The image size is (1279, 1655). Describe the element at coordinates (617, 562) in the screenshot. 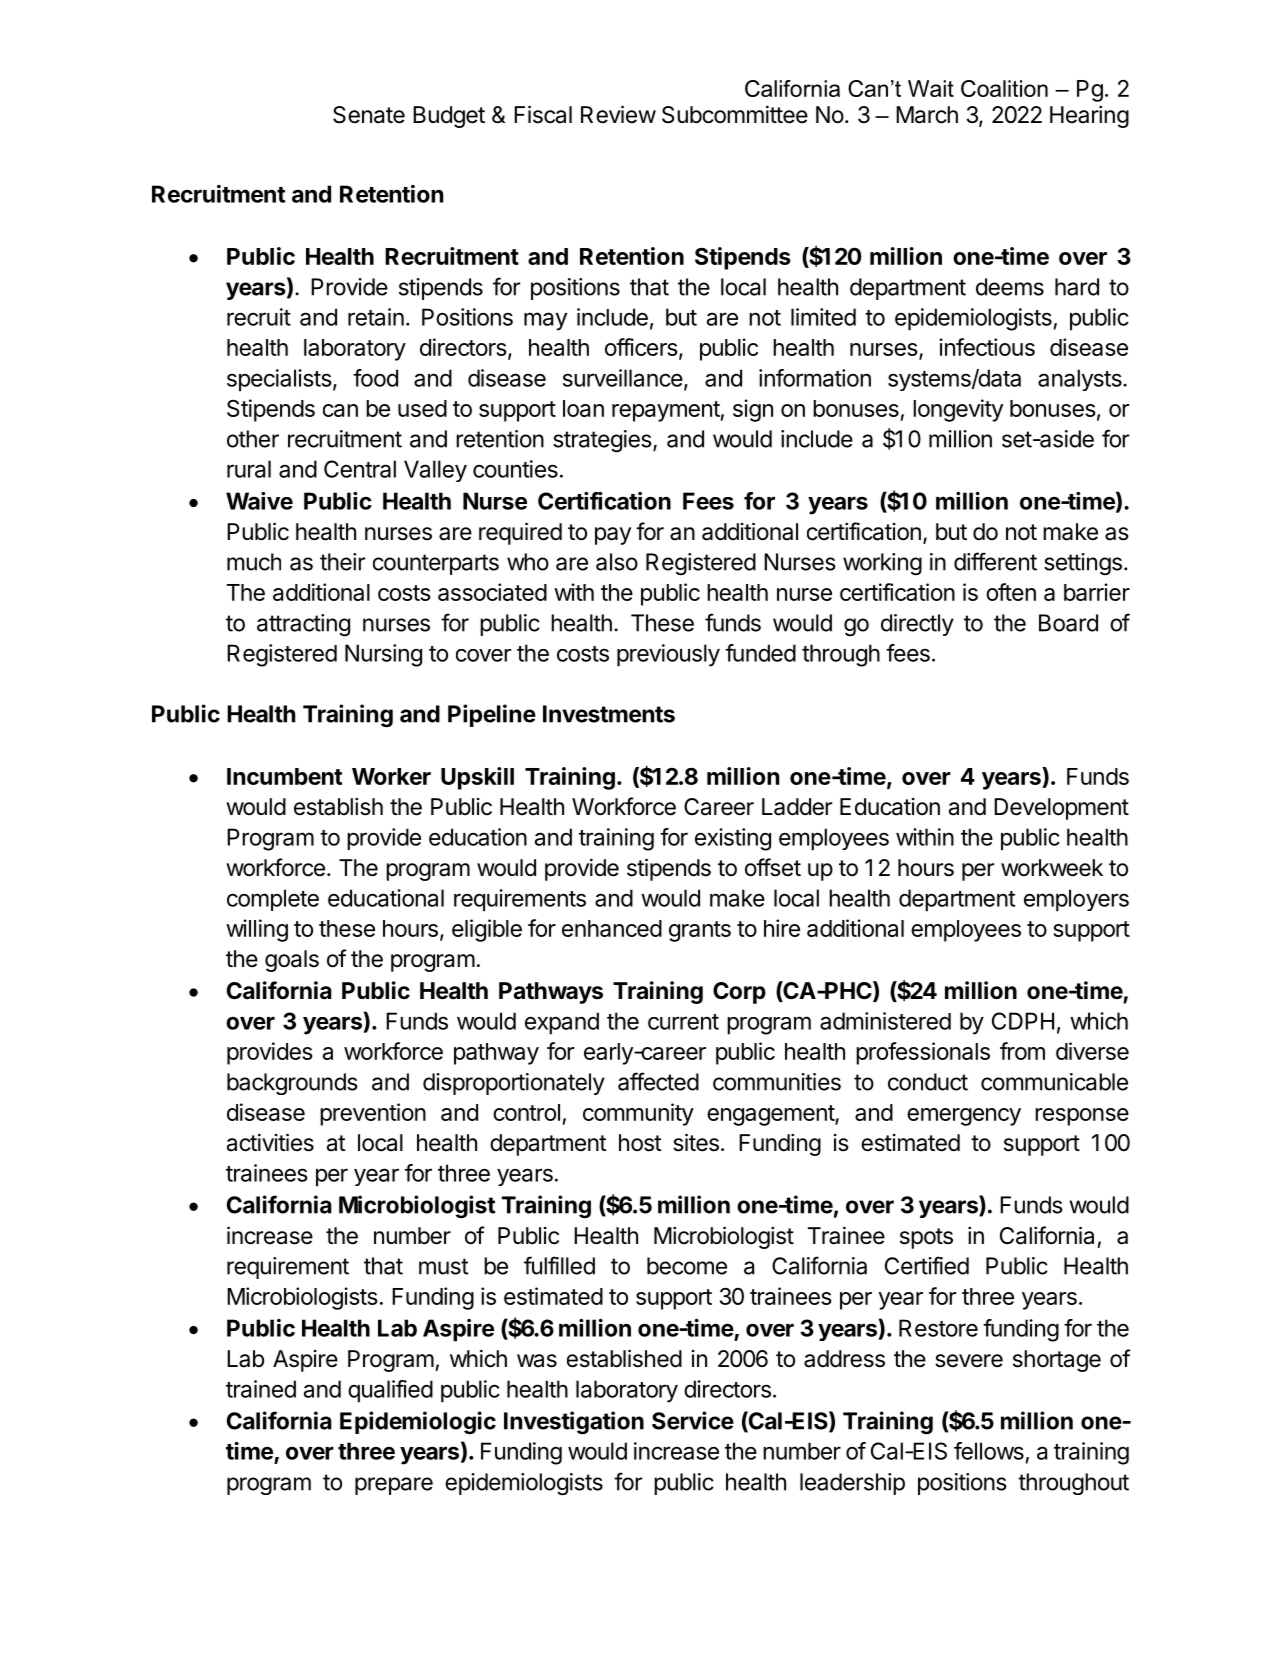

I see `also` at that location.
